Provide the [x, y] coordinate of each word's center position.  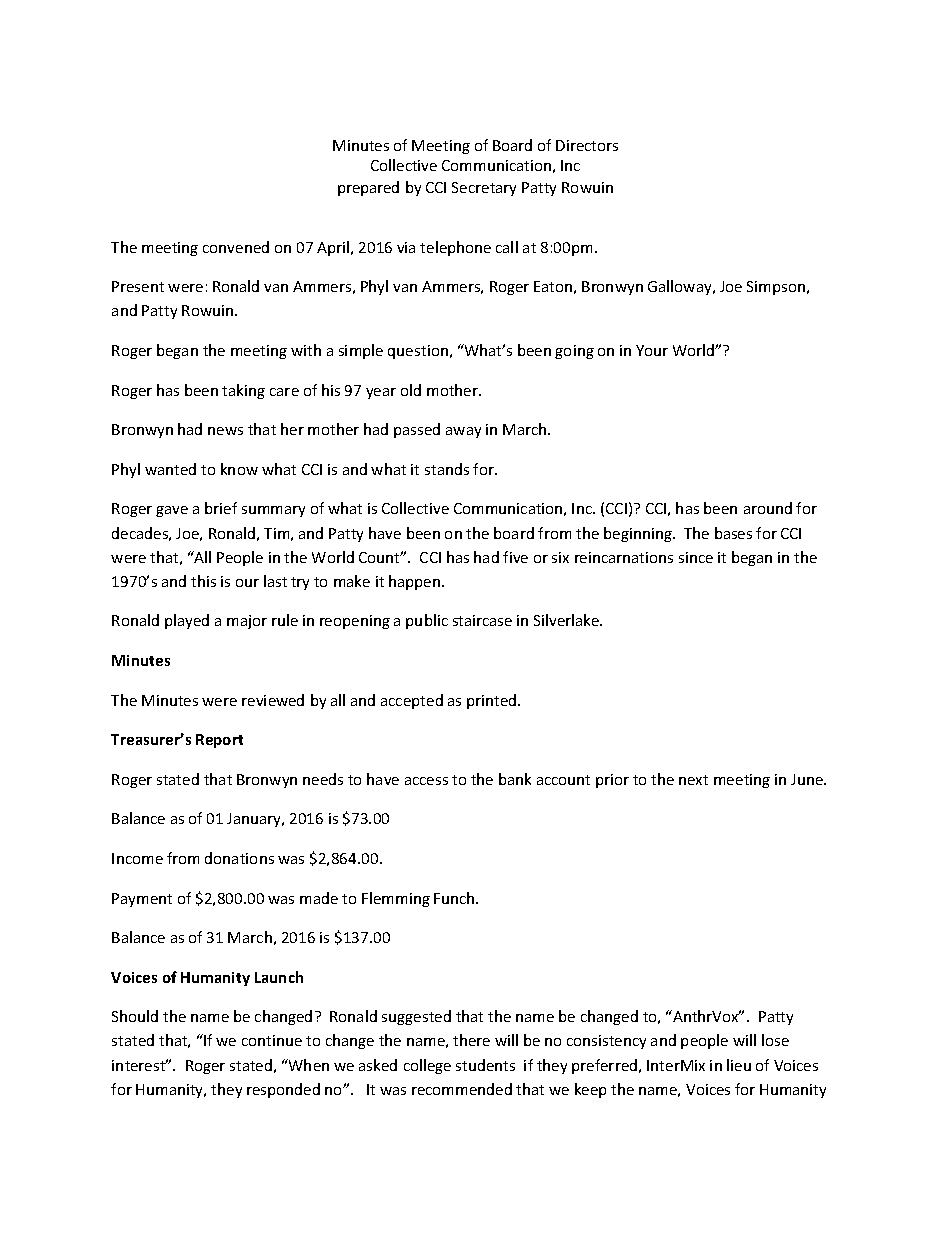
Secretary [484, 189]
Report [219, 741]
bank [515, 779]
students [485, 1065]
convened [236, 247]
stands [447, 469]
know [239, 469]
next [693, 780]
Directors [587, 145]
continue [272, 1040]
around [768, 508]
